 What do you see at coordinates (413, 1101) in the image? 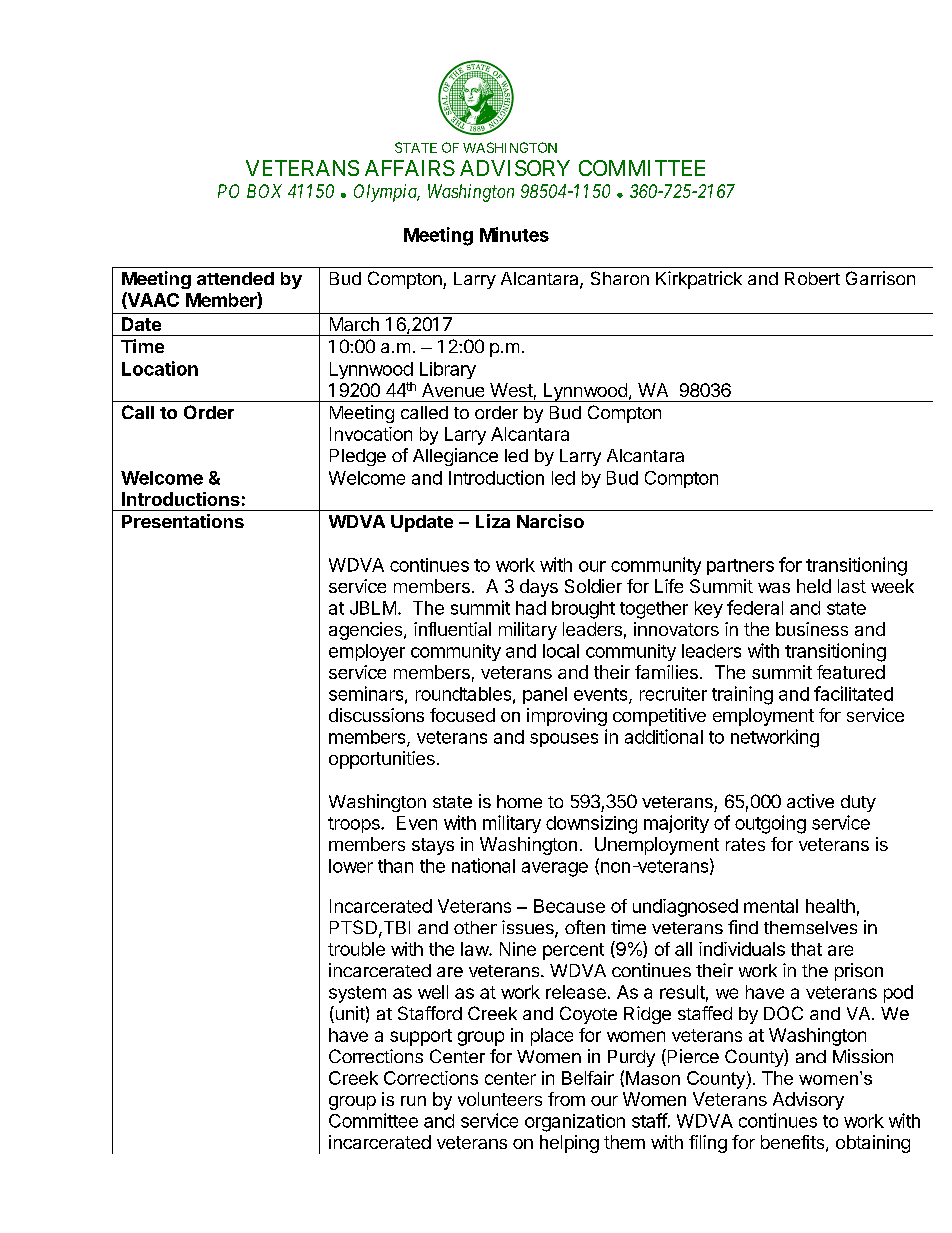
I see `run` at bounding box center [413, 1101].
